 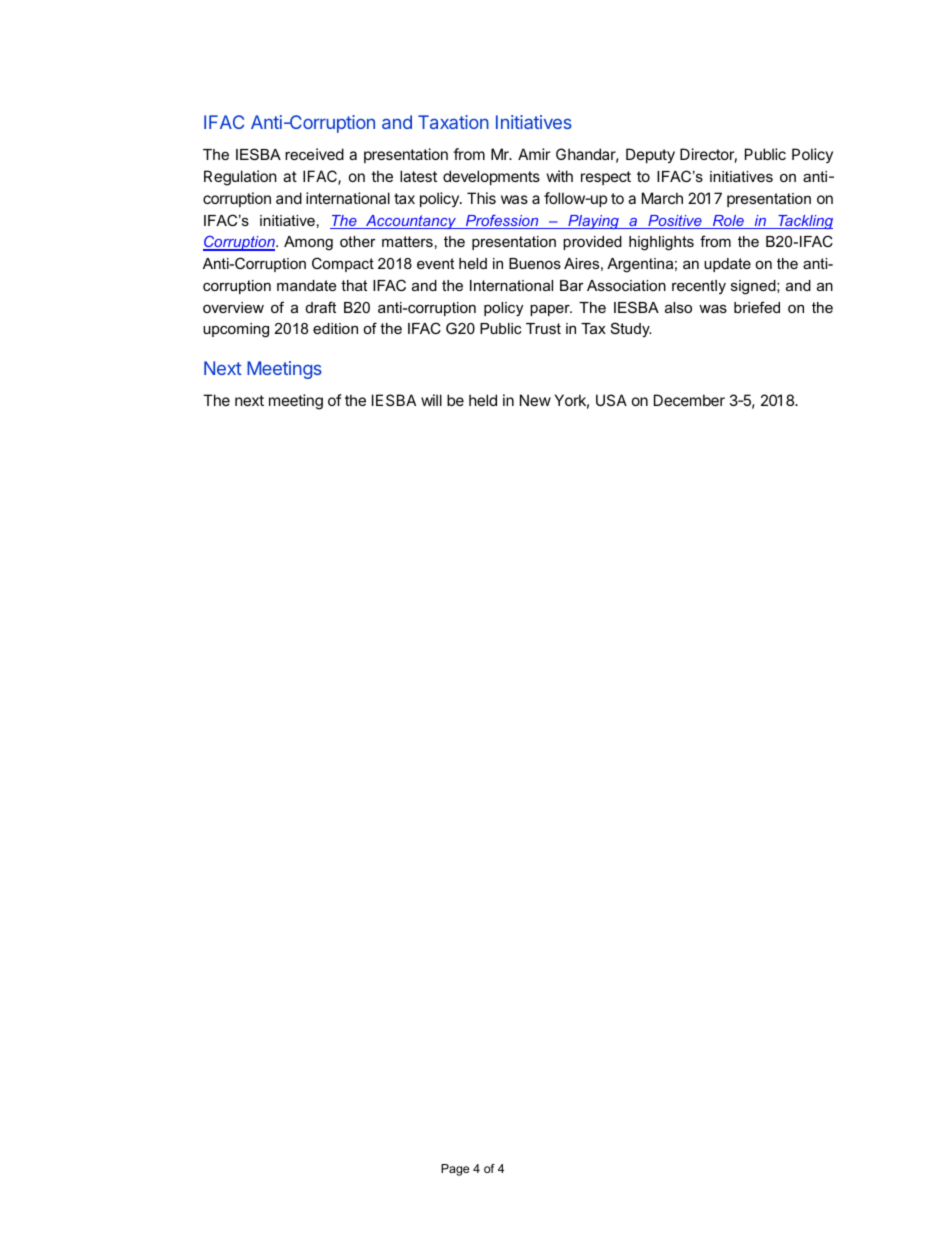 I want to click on will, so click(x=431, y=400).
